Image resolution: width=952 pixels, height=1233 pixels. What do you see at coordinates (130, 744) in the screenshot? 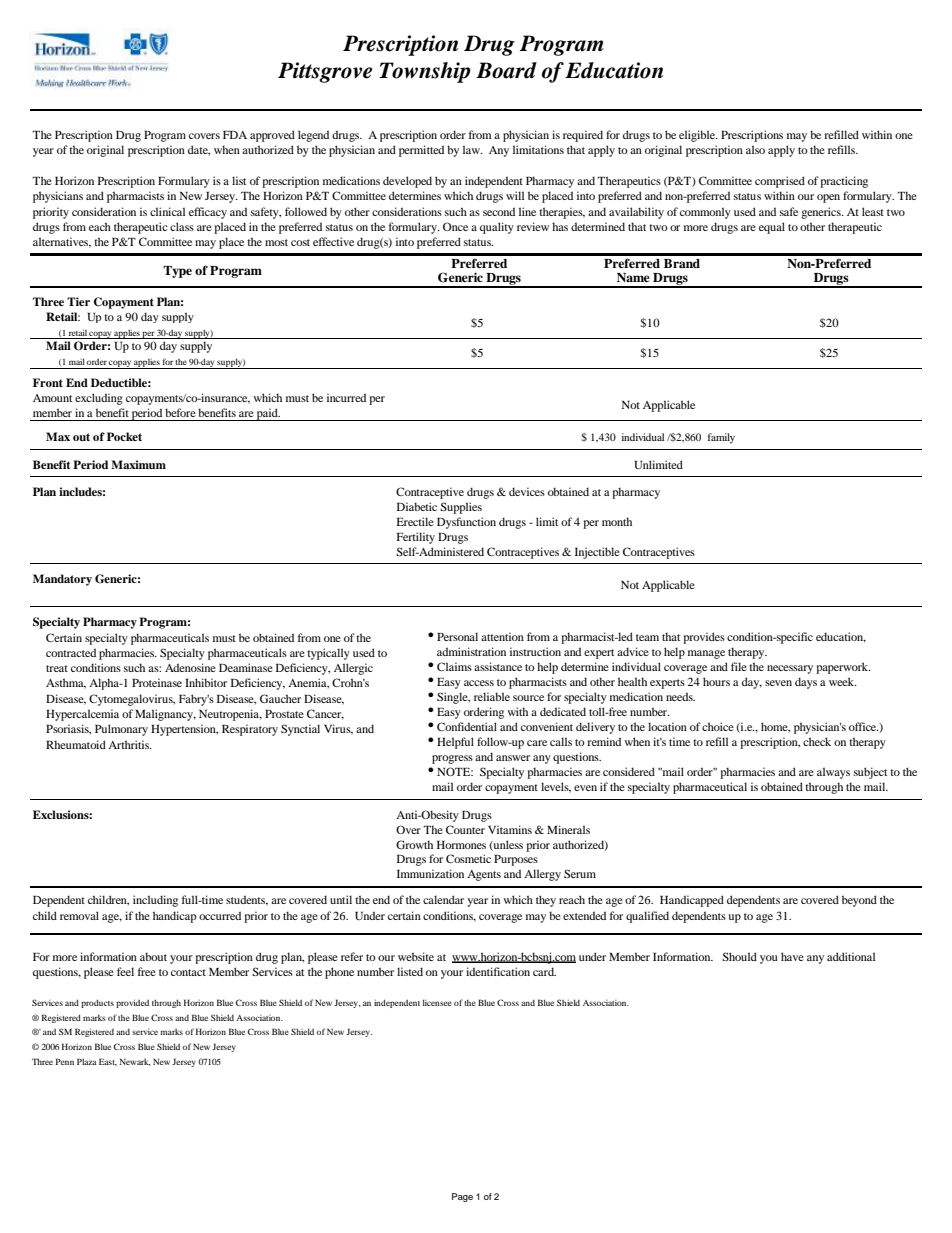
I see `Arthritis` at bounding box center [130, 744].
